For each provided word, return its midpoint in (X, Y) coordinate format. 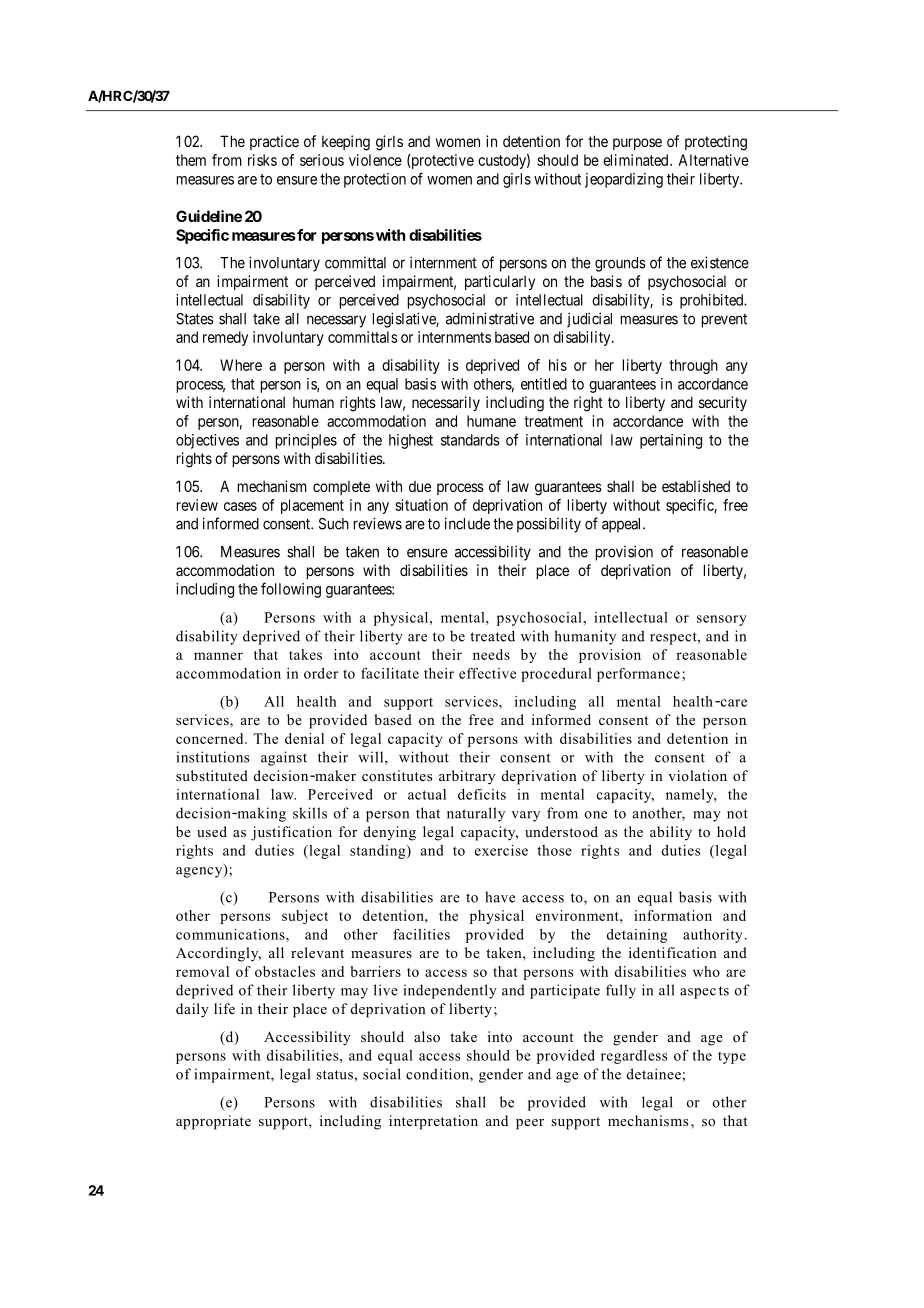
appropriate (213, 1122)
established (696, 486)
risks (262, 160)
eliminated (637, 160)
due (420, 486)
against (284, 758)
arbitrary (467, 777)
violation (697, 775)
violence (375, 160)
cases (240, 506)
